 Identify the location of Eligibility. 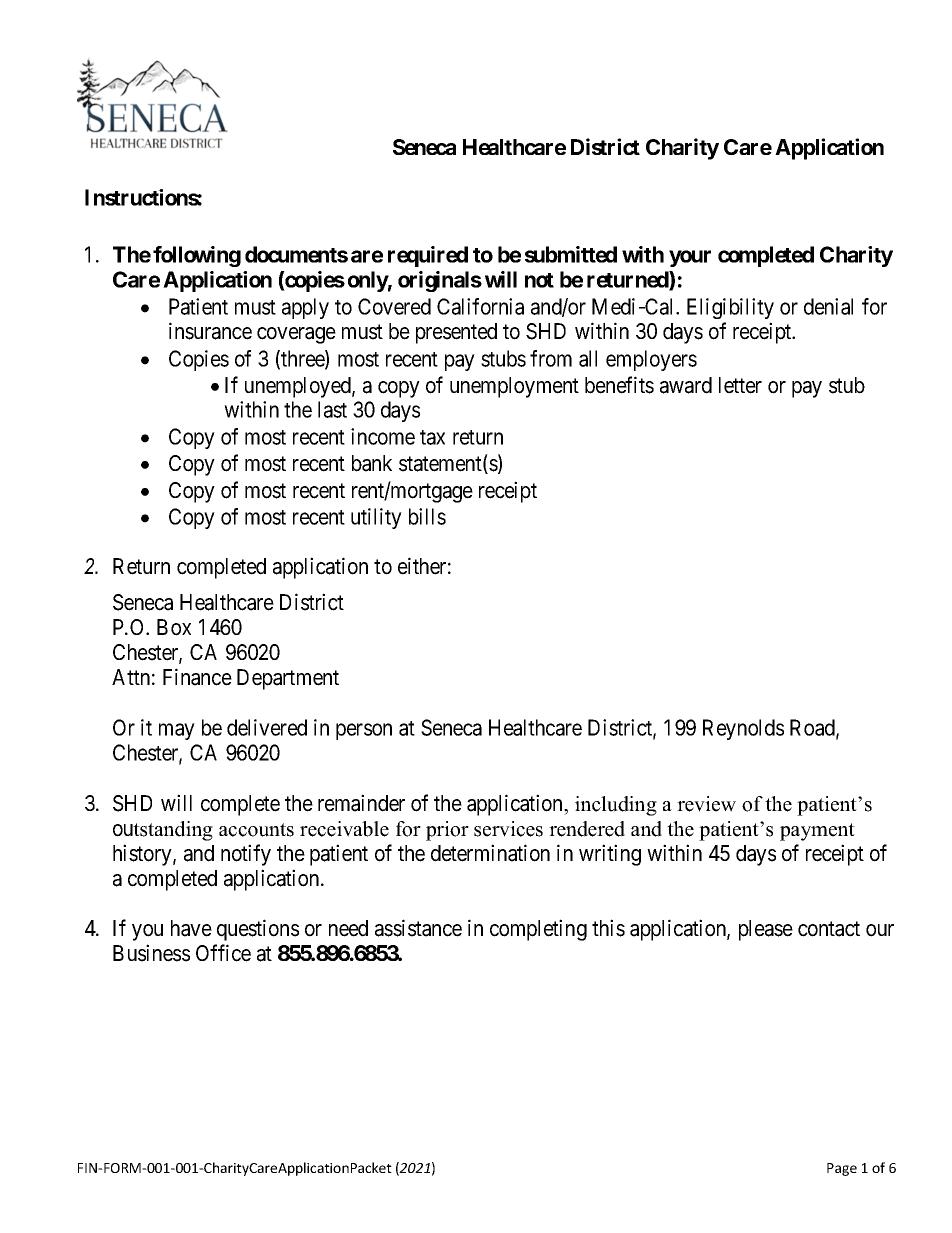
(730, 308).
